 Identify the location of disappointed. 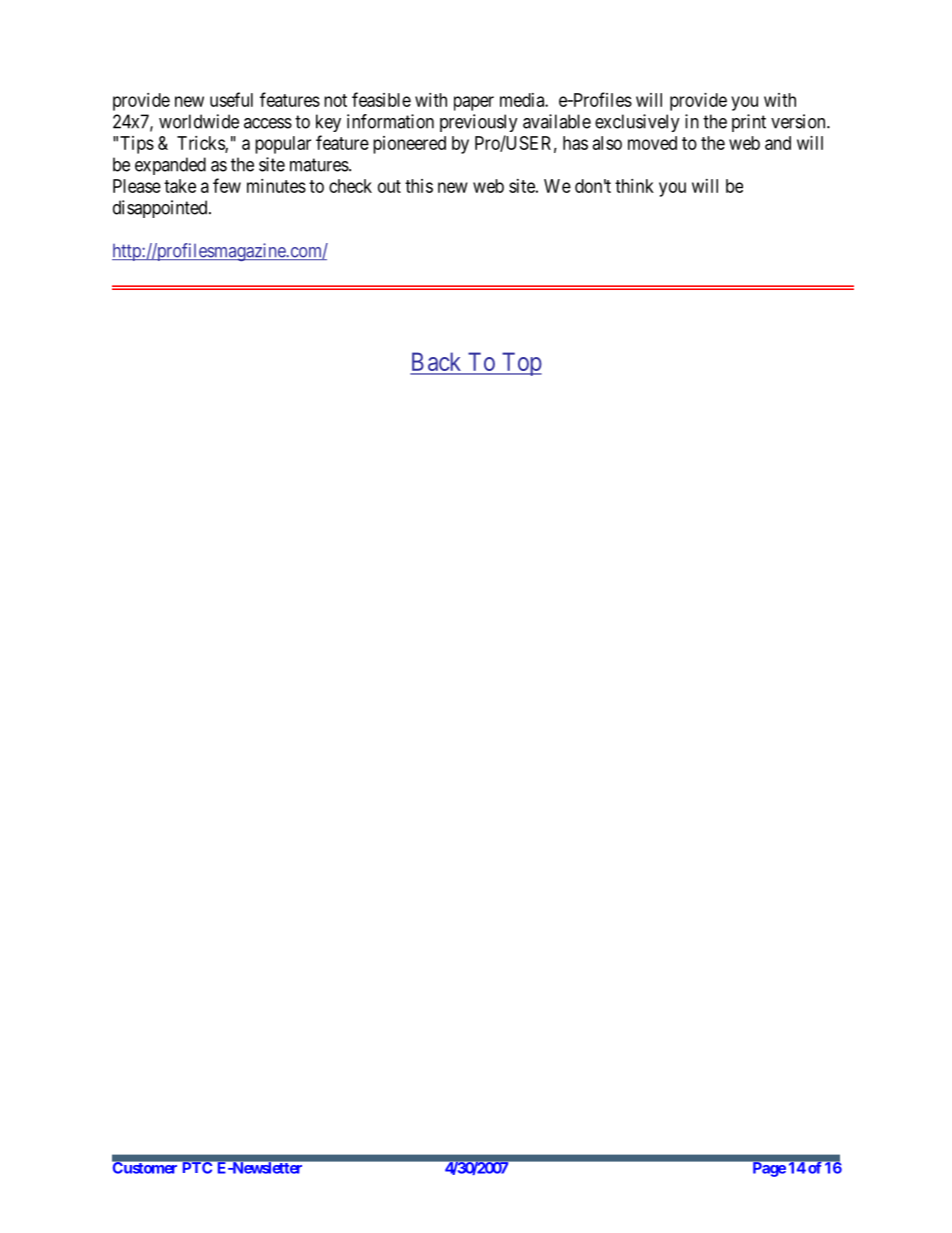
(161, 209).
